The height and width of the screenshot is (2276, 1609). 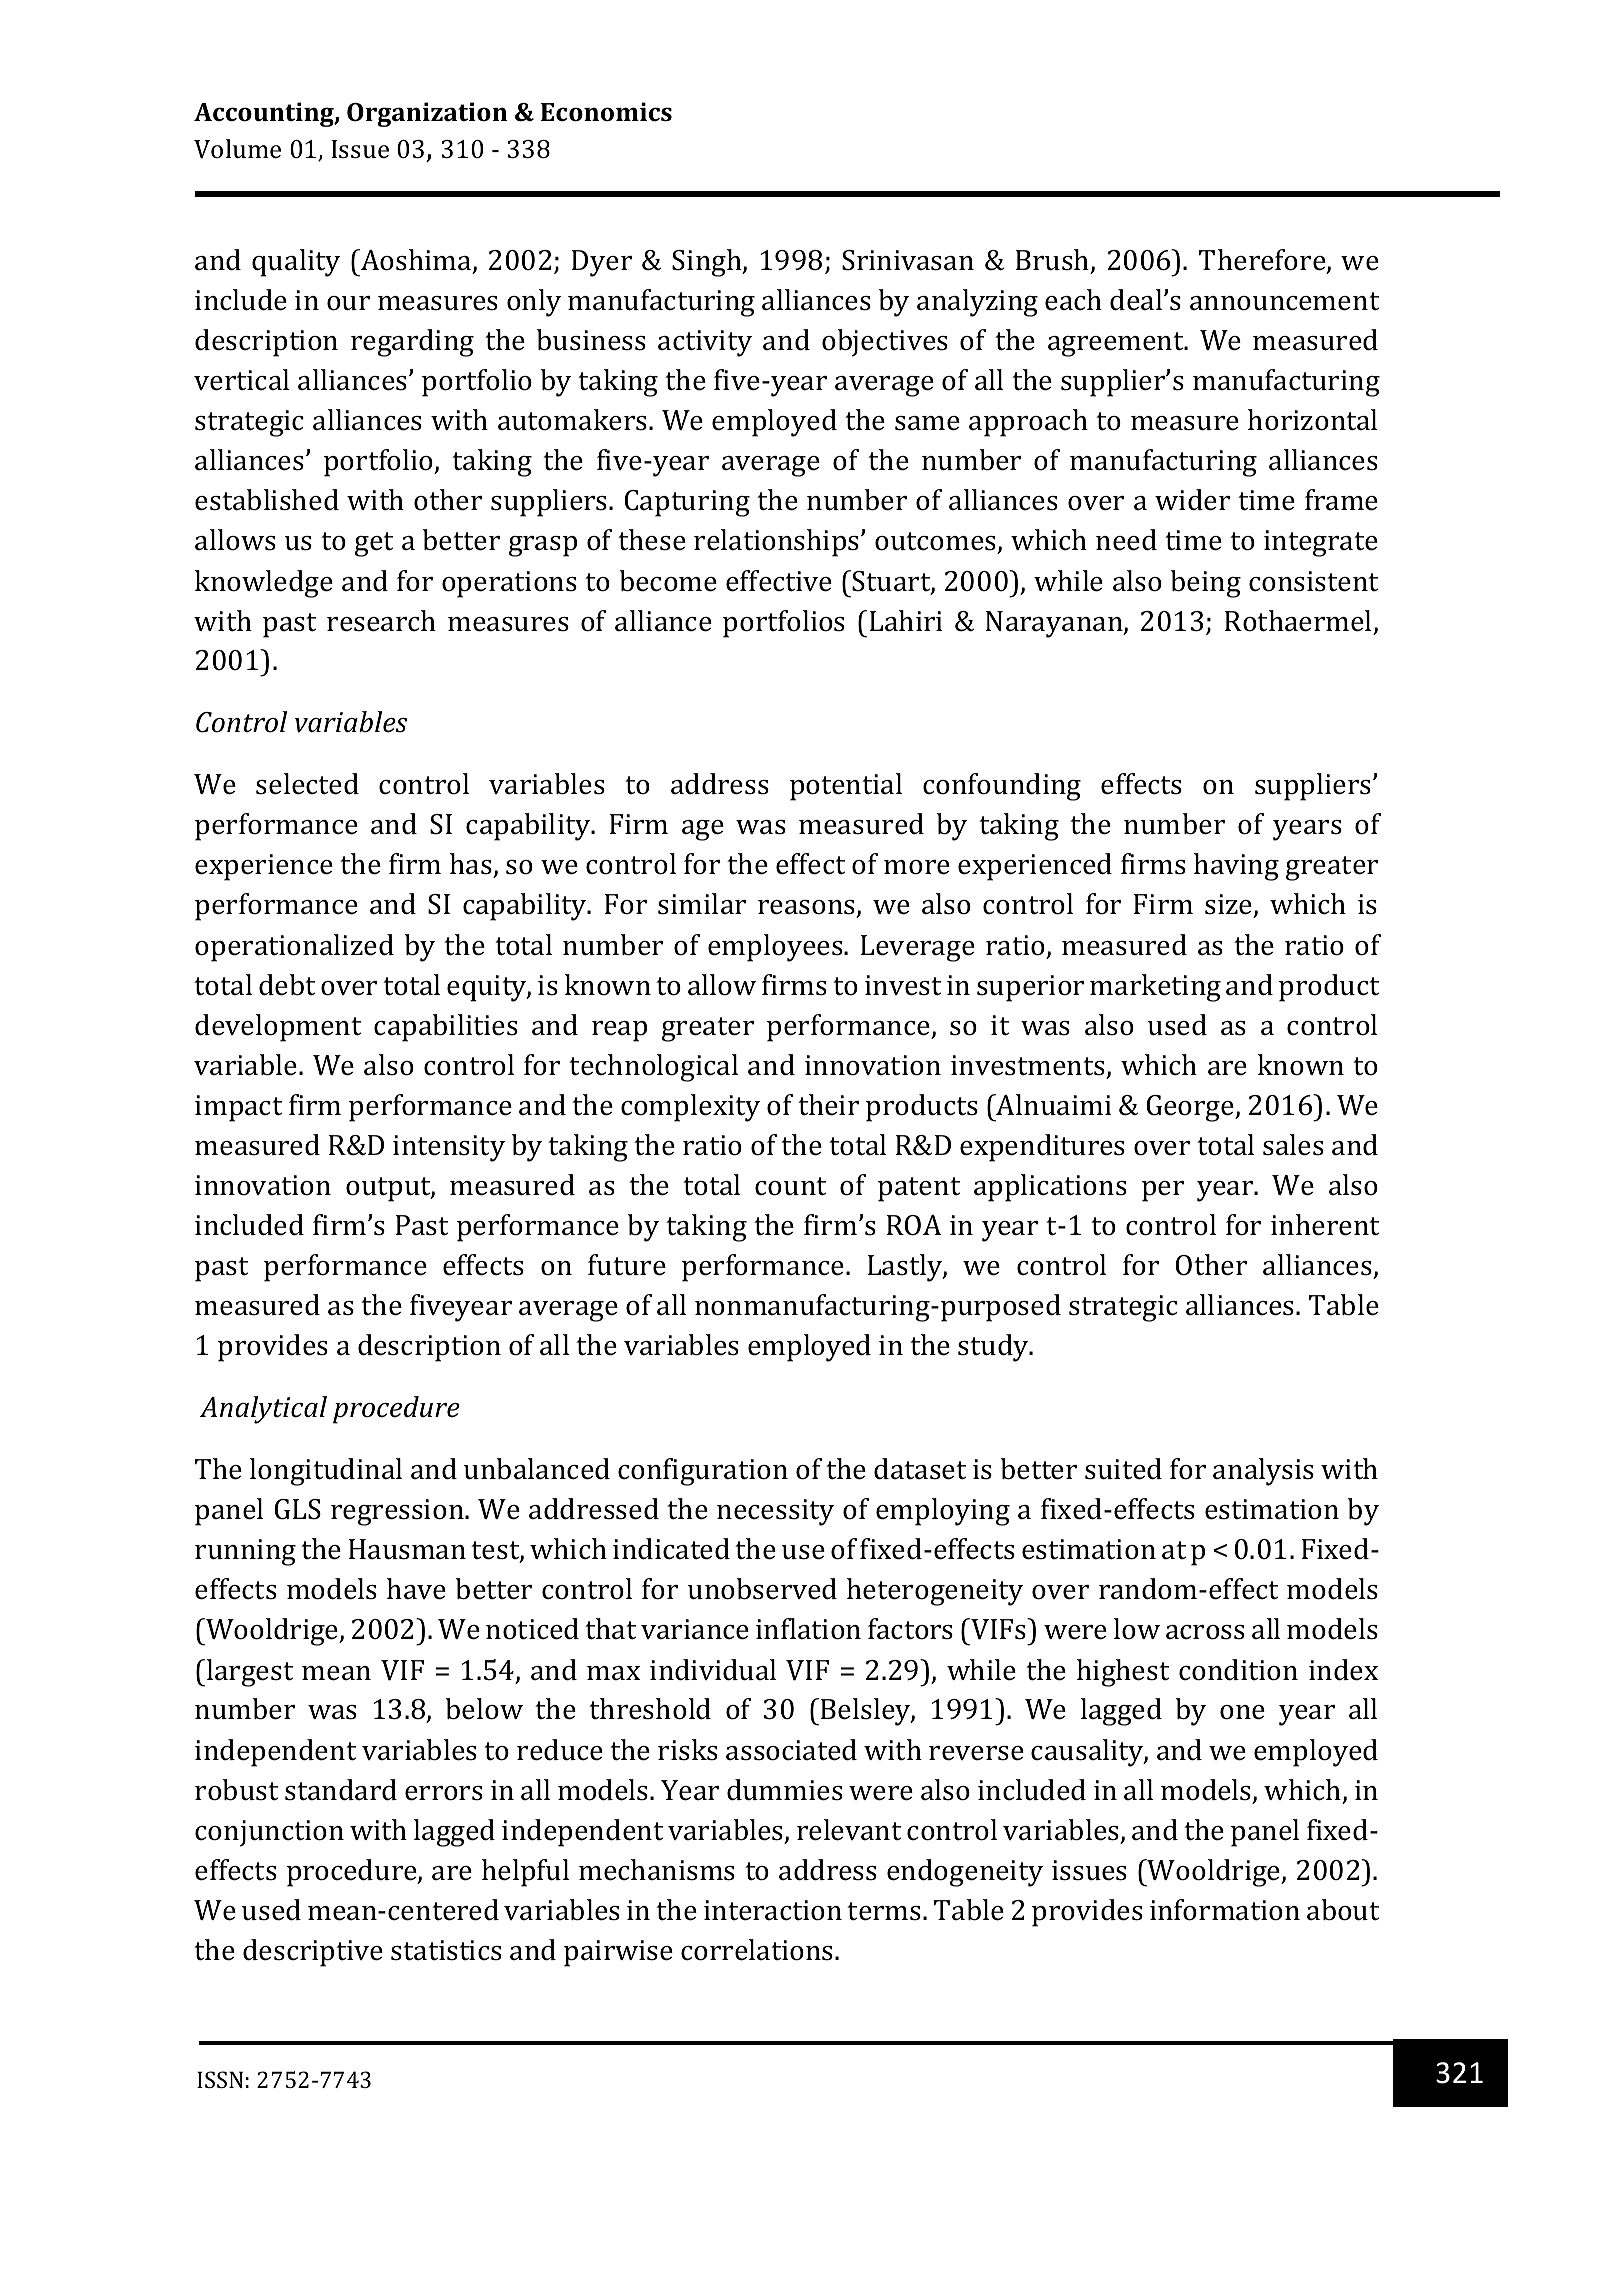 I want to click on information, so click(x=1225, y=1910).
